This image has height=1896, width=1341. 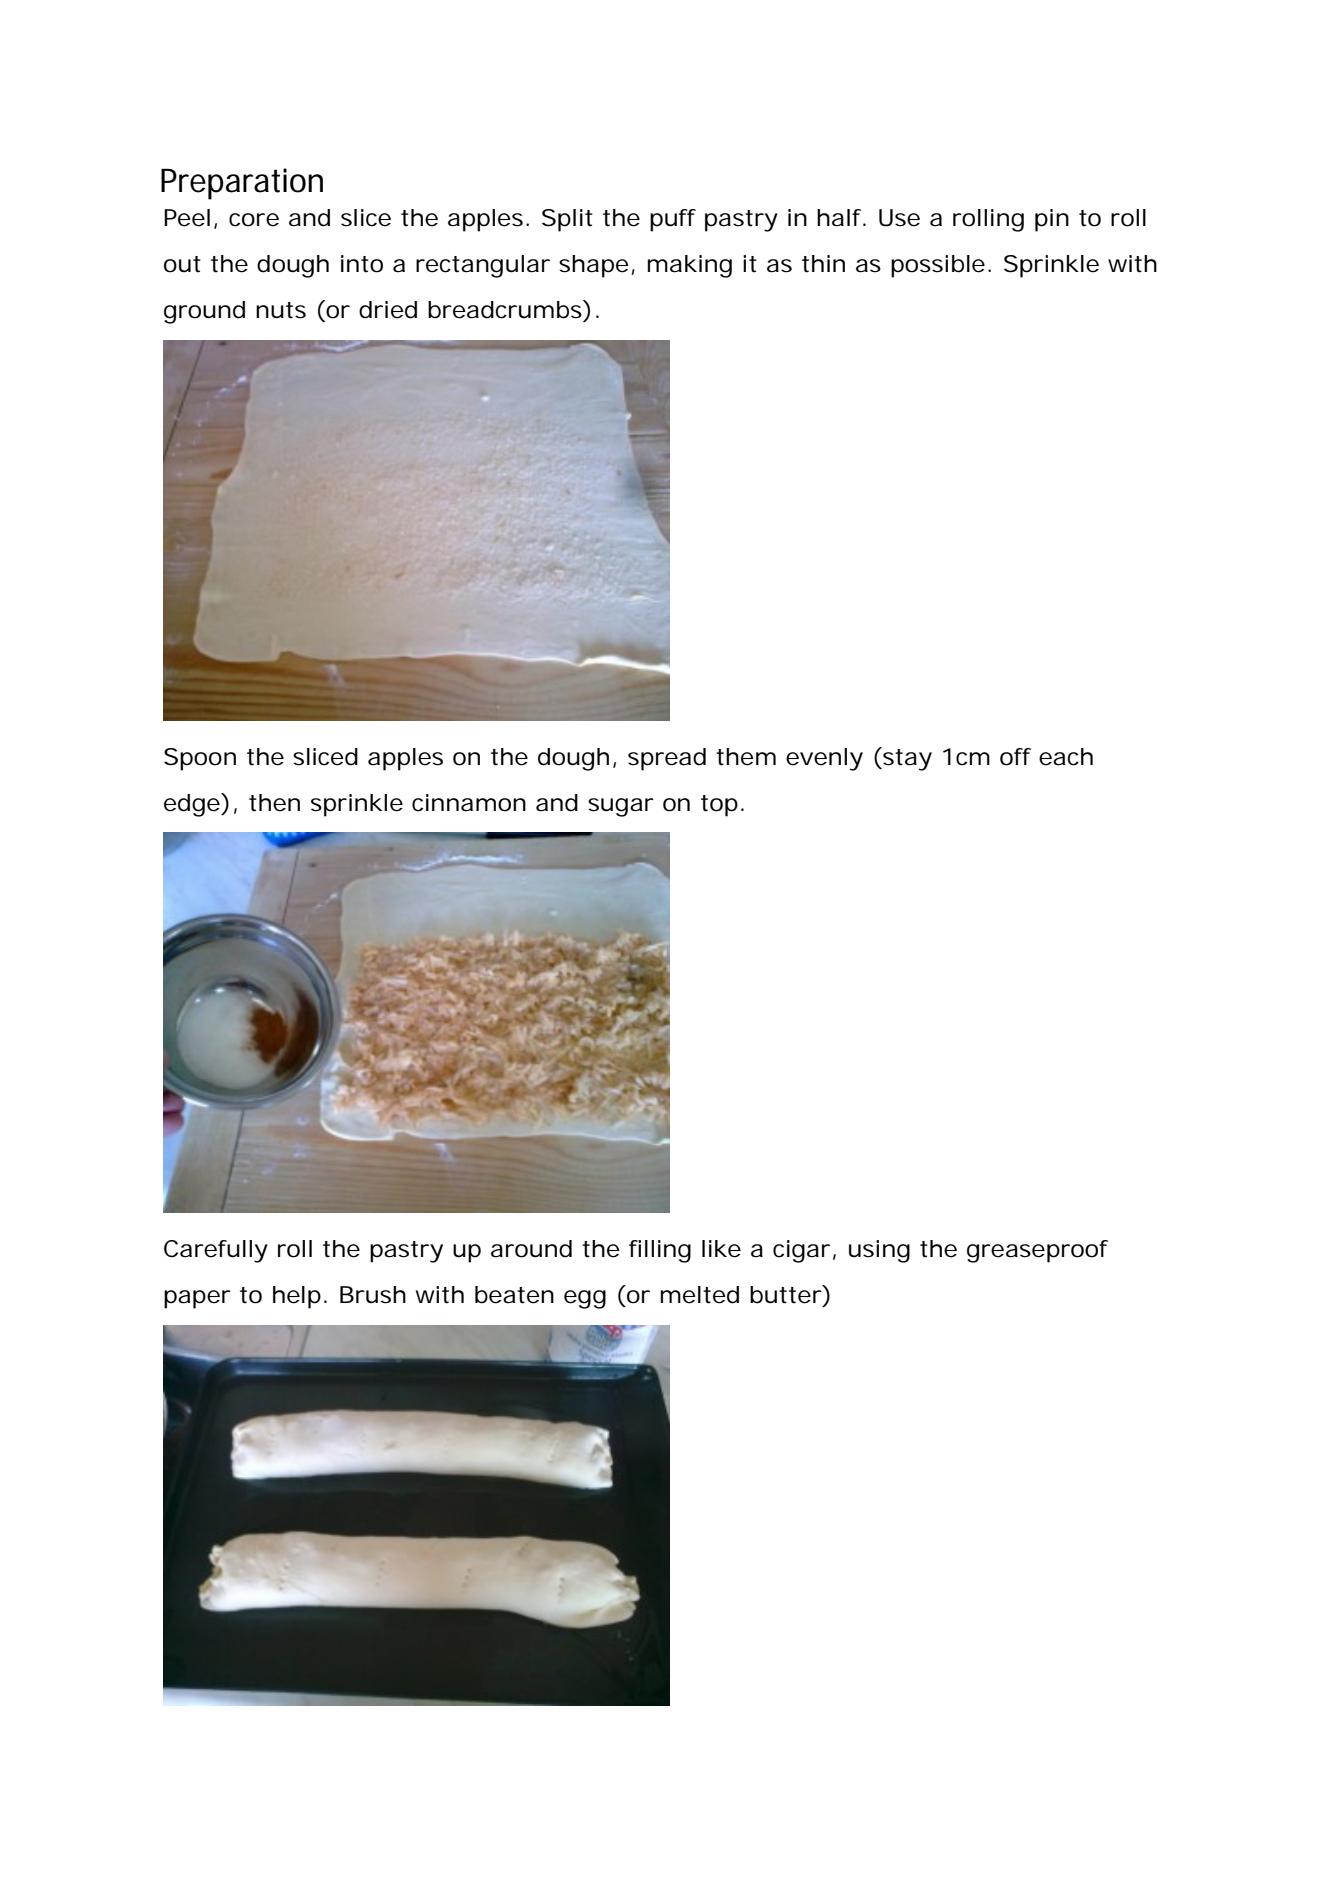 I want to click on stay, so click(x=906, y=759).
